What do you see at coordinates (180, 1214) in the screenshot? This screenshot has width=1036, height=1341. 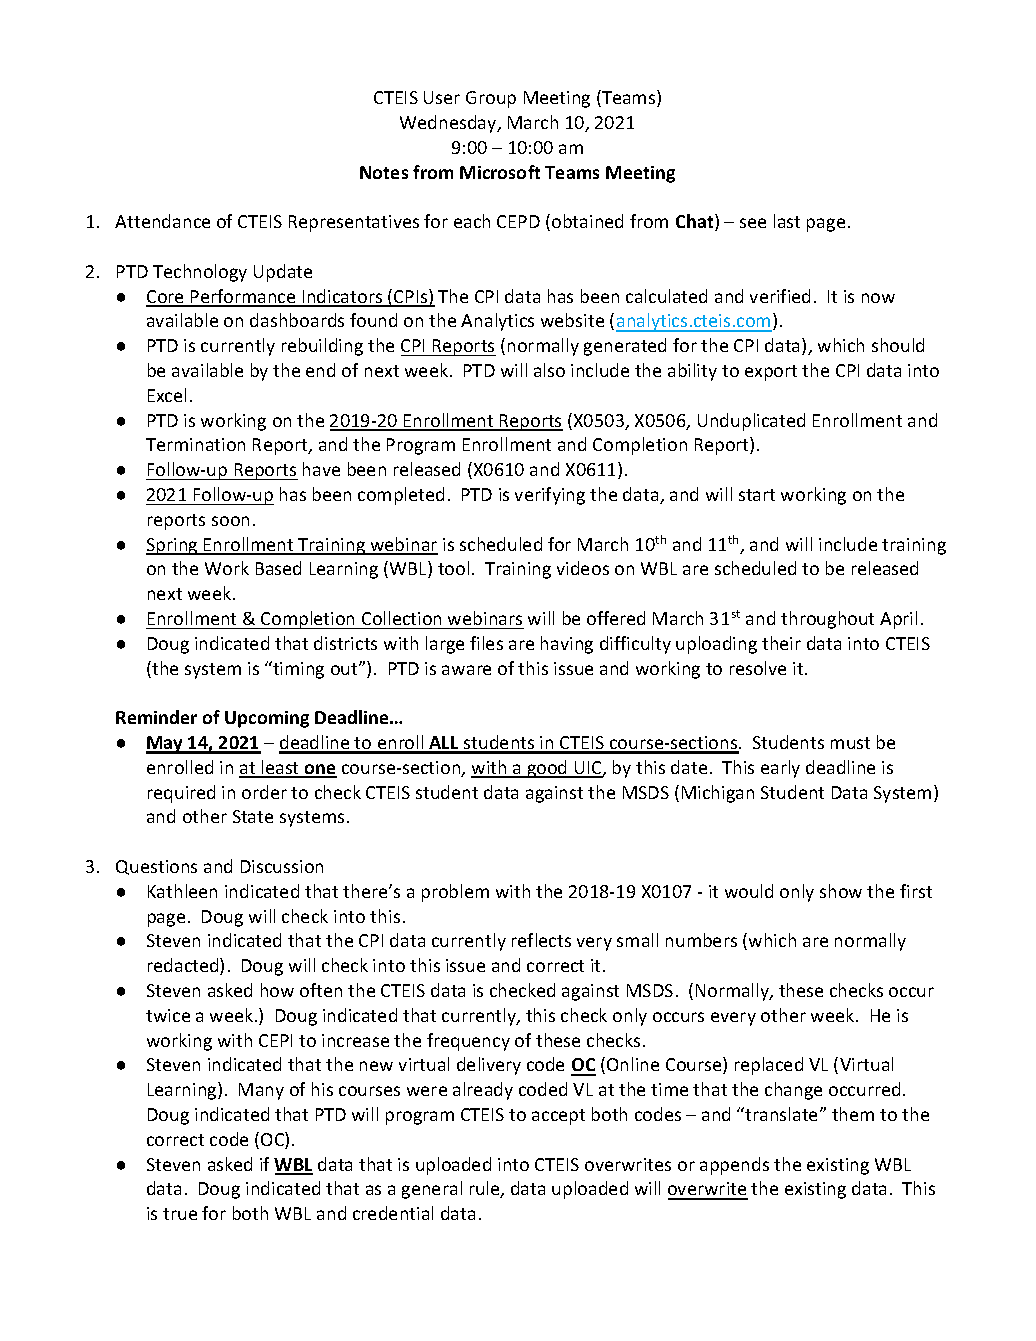 I see `true` at bounding box center [180, 1214].
